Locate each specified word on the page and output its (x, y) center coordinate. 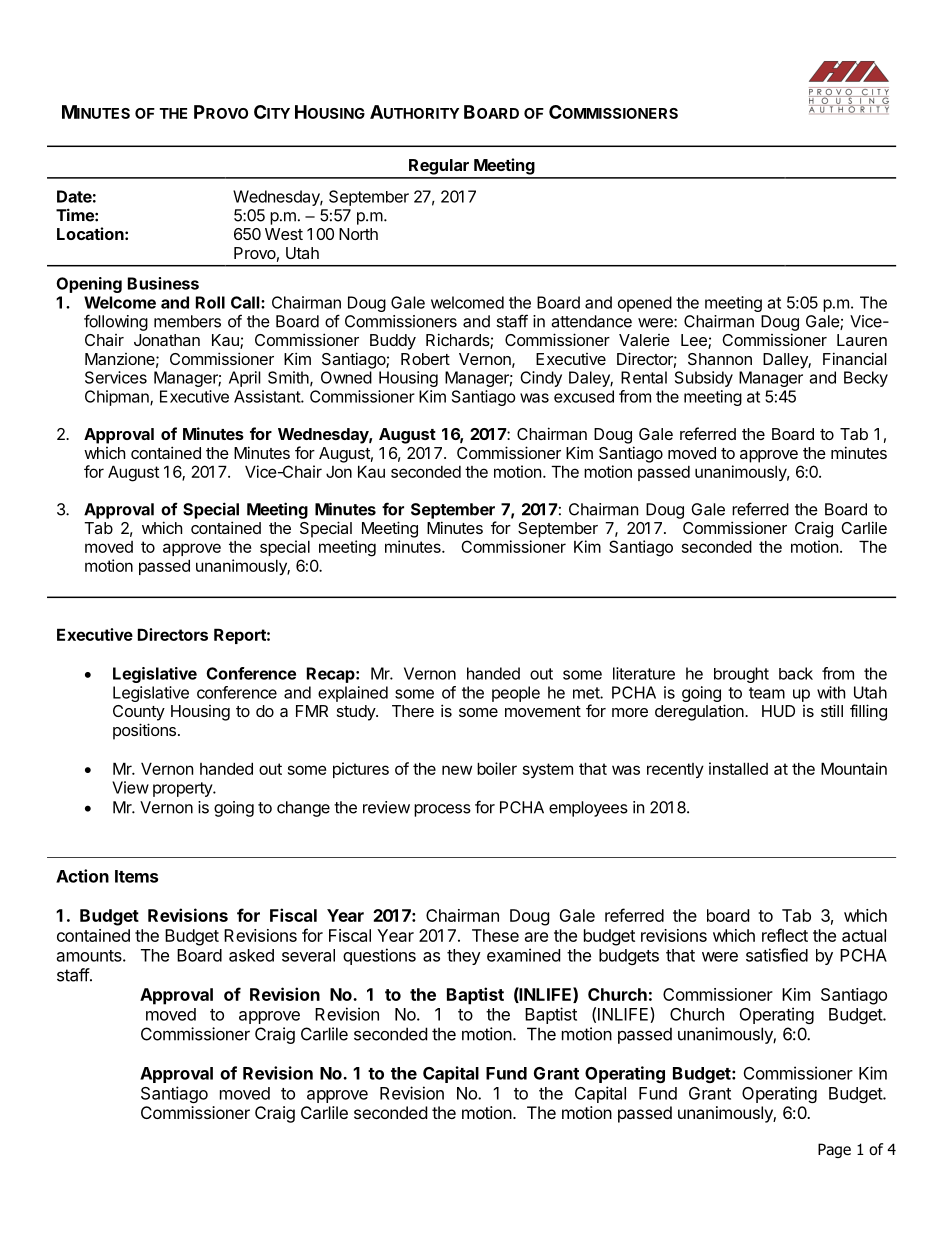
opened (645, 304)
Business (163, 283)
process (442, 810)
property (183, 789)
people (516, 694)
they (464, 957)
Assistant (268, 396)
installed (738, 768)
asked (251, 955)
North (358, 234)
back (796, 673)
